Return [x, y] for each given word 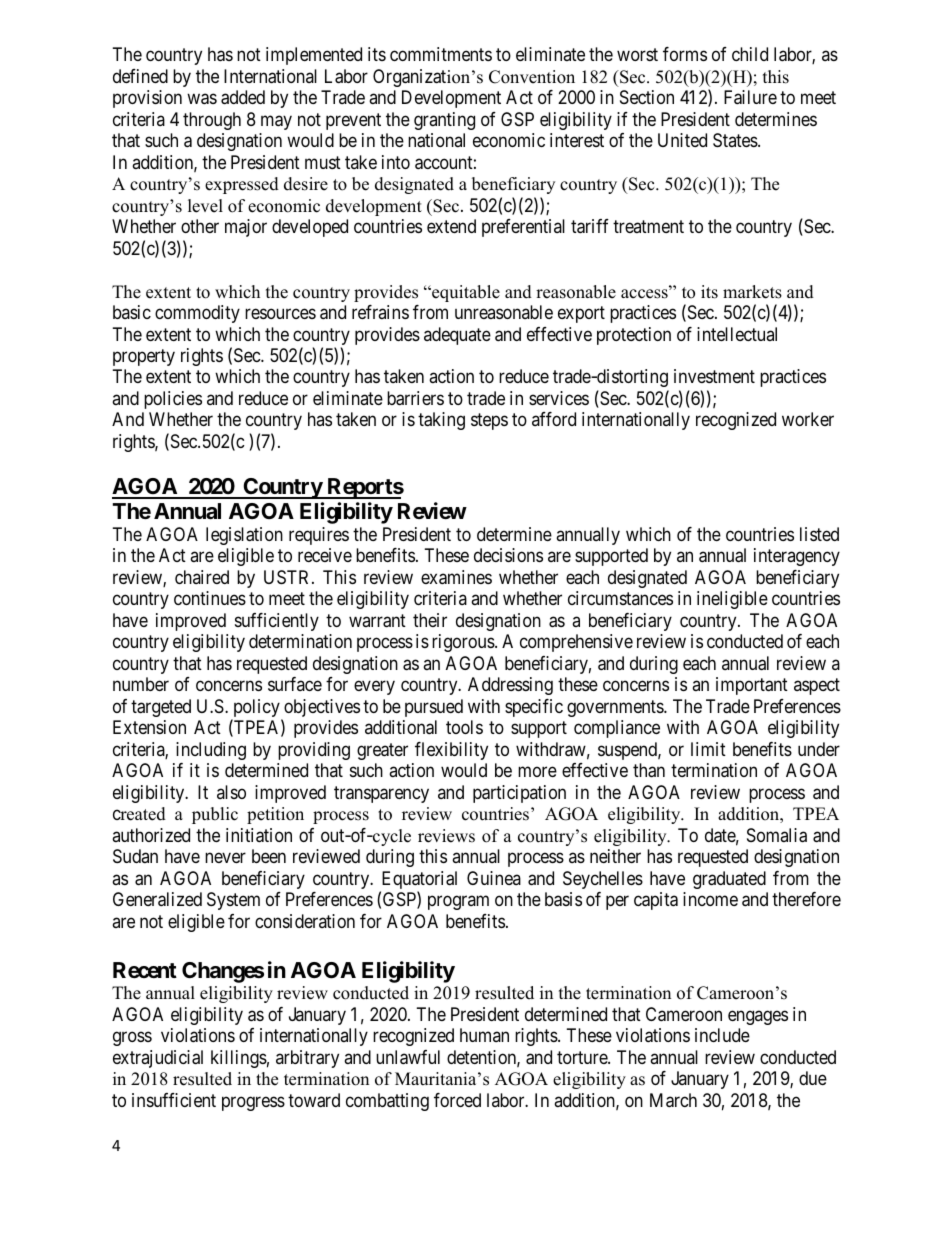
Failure [750, 97]
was [202, 99]
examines [456, 577]
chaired [202, 577]
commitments [441, 54]
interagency [797, 557]
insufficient [174, 1100]
